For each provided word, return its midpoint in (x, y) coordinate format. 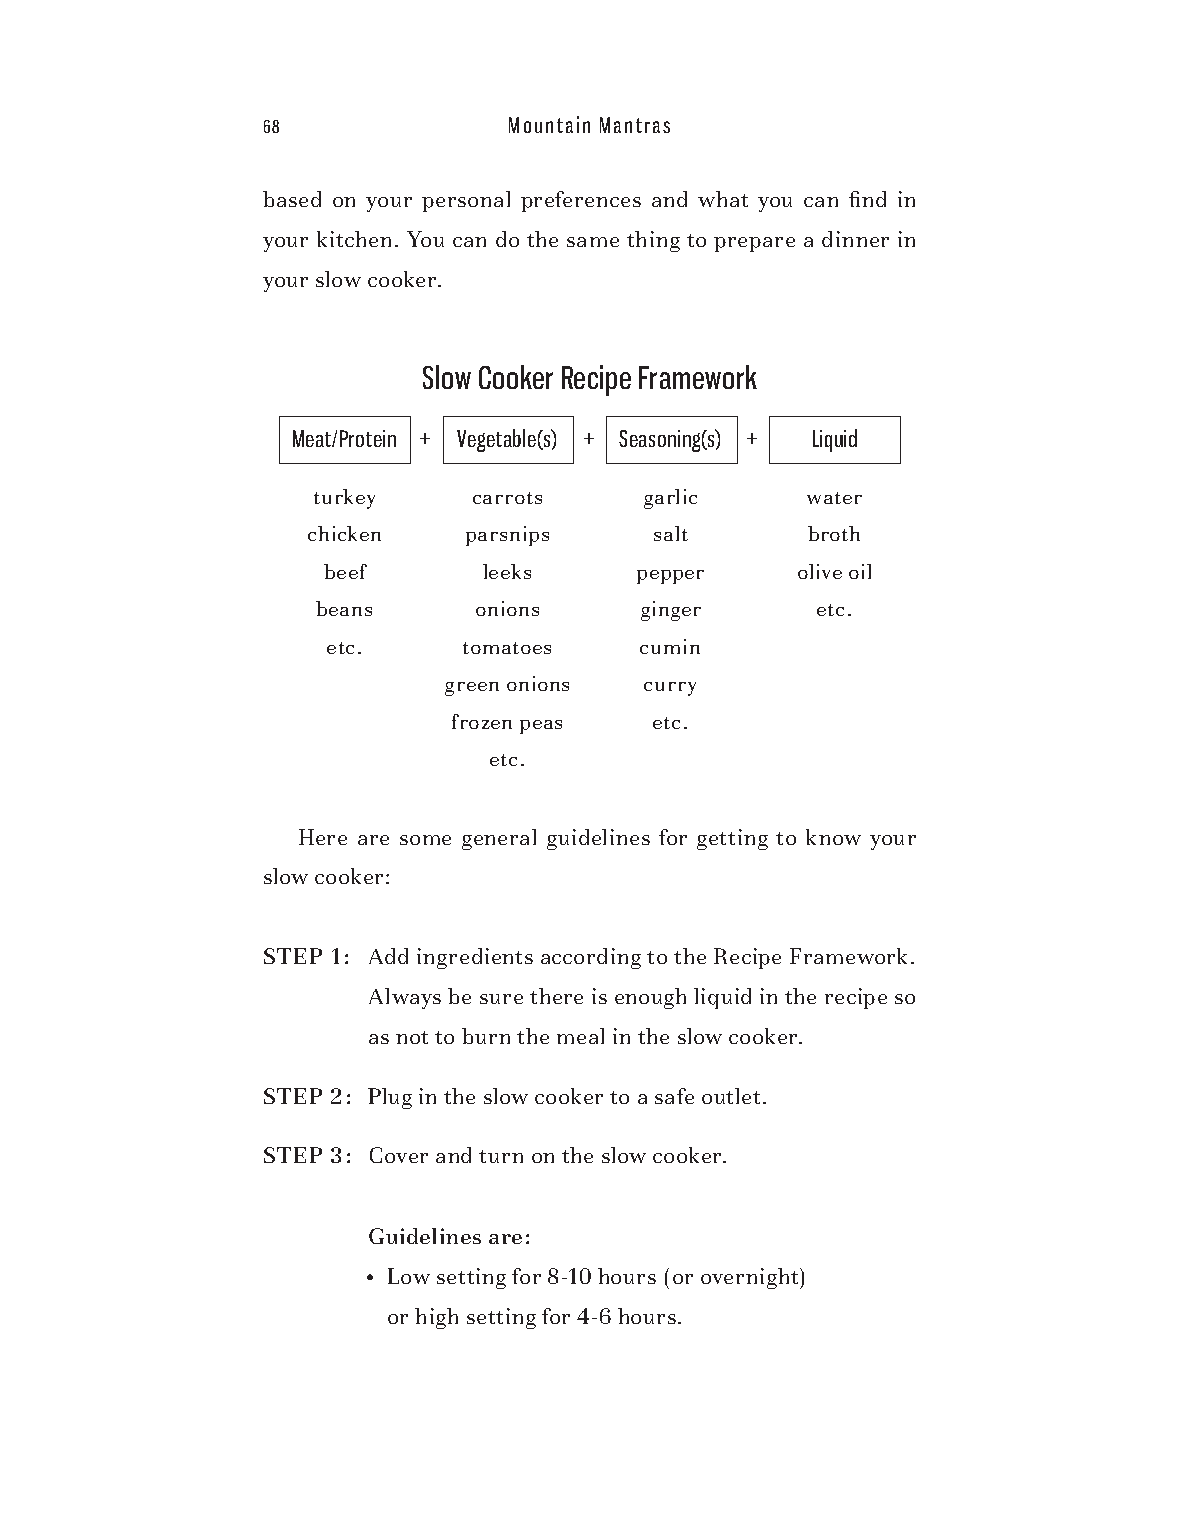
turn (501, 1156)
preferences (581, 201)
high (436, 1318)
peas (541, 727)
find (867, 199)
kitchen (354, 239)
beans (344, 608)
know (833, 837)
